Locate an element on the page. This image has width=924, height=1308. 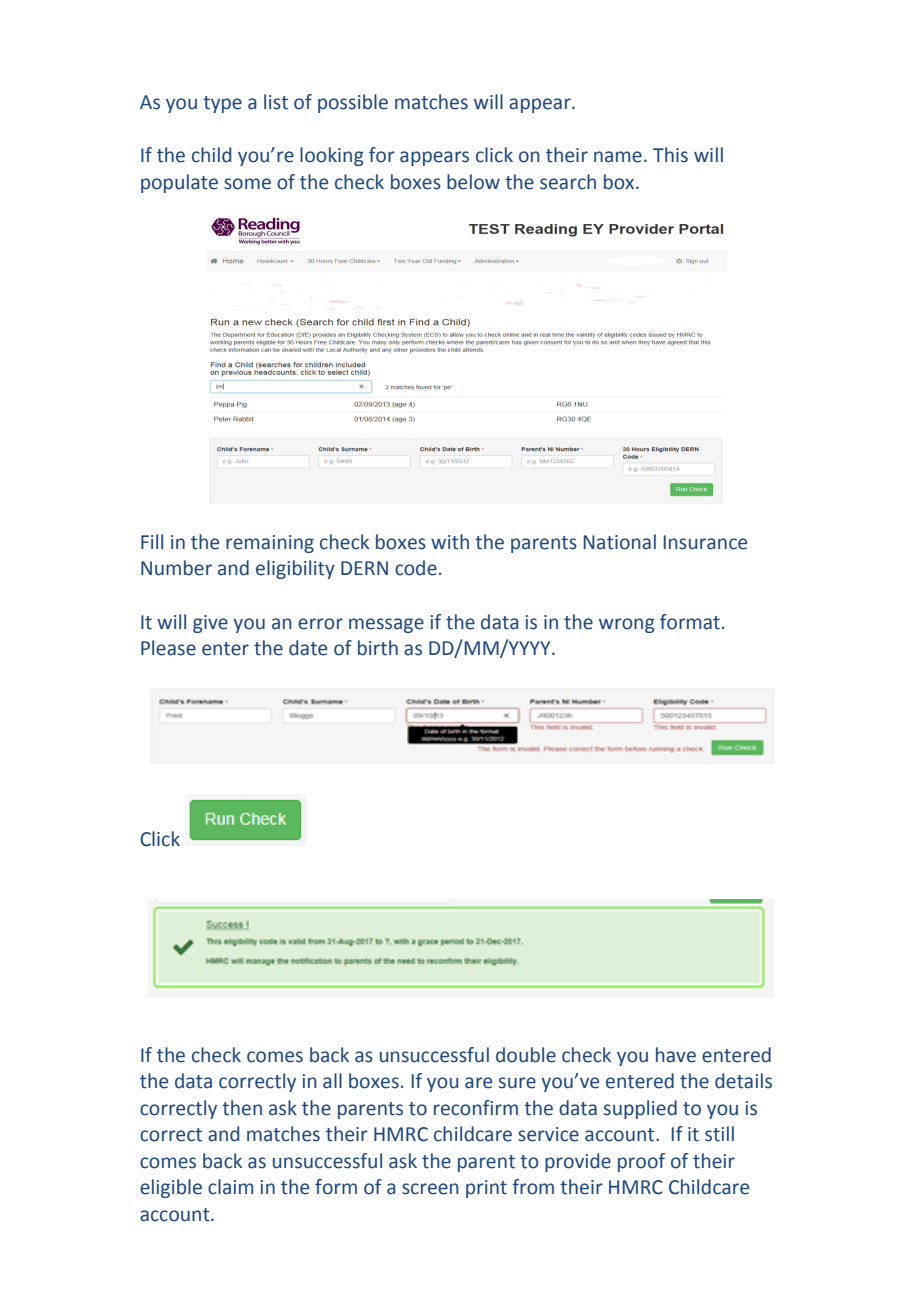
type is located at coordinates (222, 104).
